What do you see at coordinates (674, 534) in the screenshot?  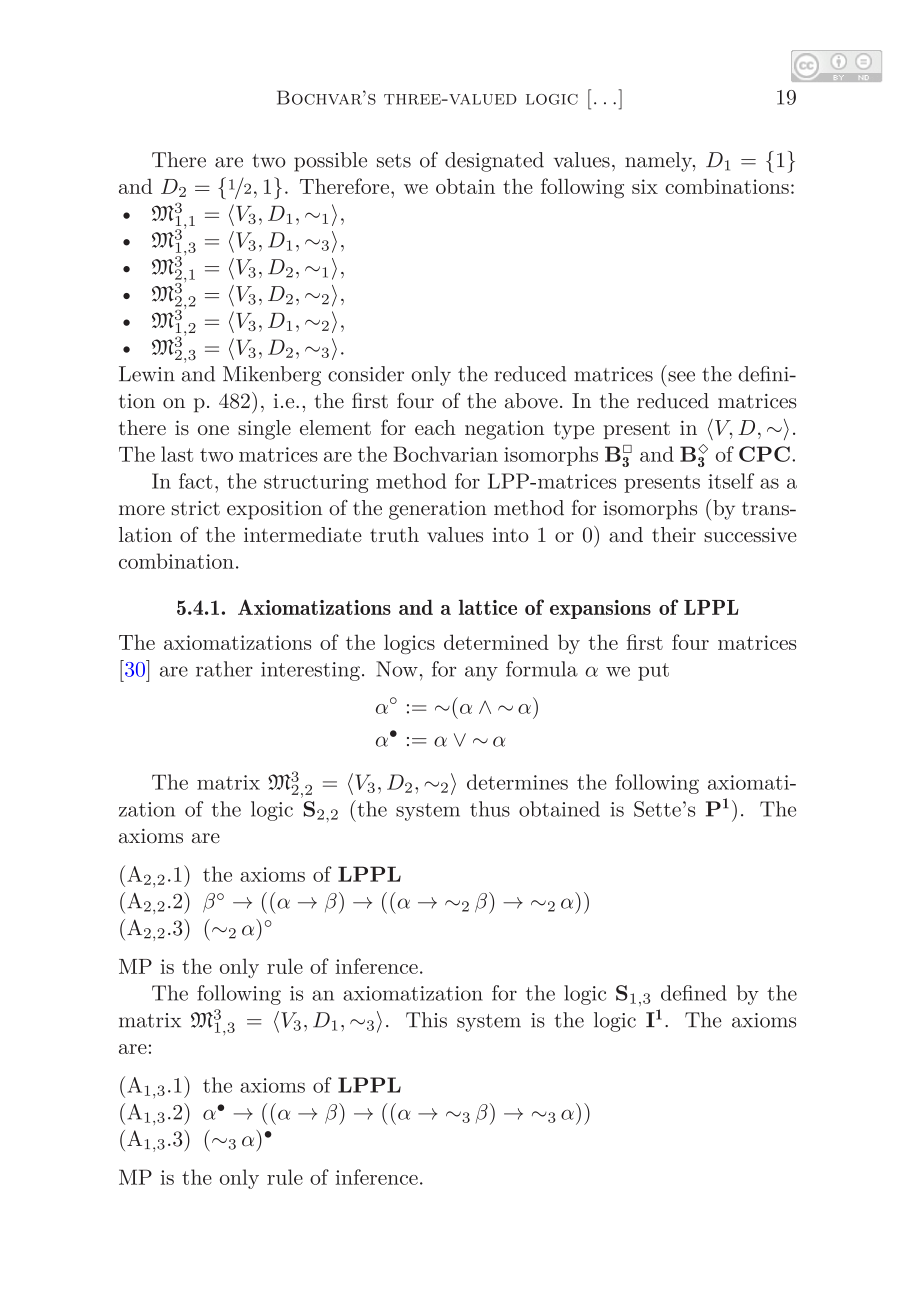 I see `their` at bounding box center [674, 534].
